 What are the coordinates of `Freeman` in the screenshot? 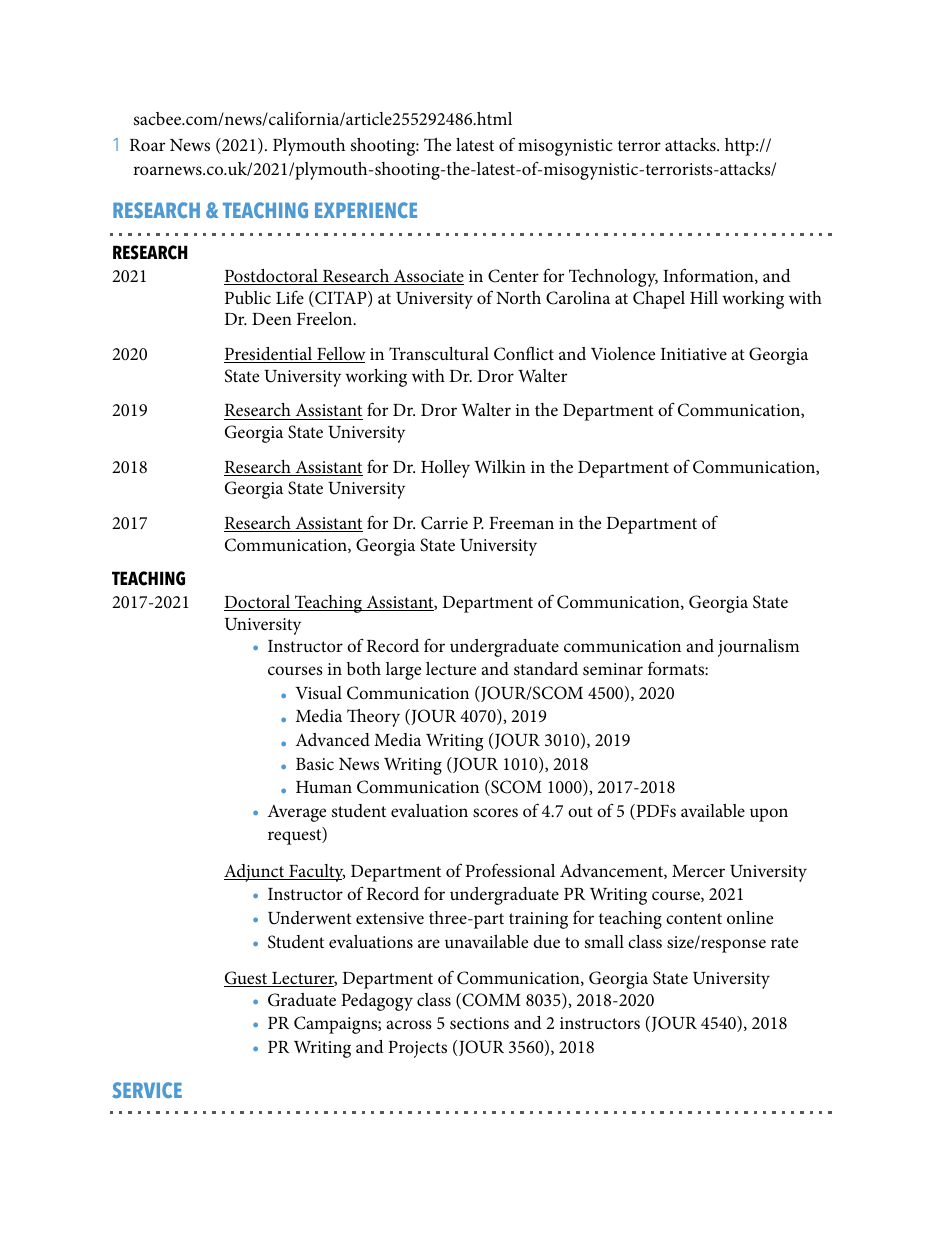 It's located at (521, 523).
